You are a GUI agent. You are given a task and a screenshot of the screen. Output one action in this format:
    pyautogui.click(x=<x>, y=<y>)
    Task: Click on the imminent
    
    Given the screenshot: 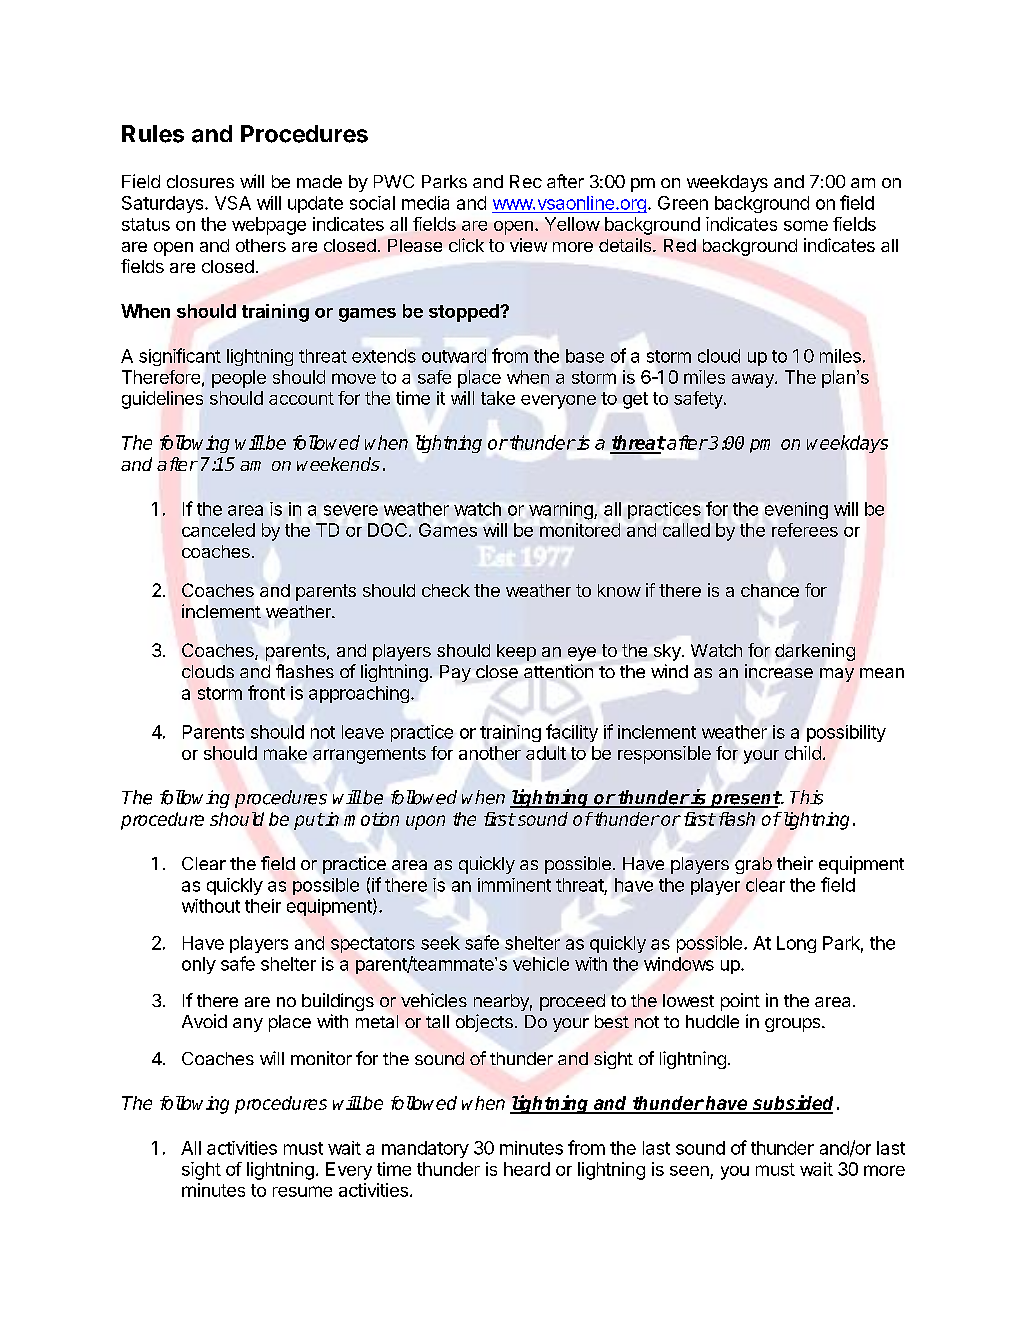 What is the action you would take?
    pyautogui.click(x=514, y=885)
